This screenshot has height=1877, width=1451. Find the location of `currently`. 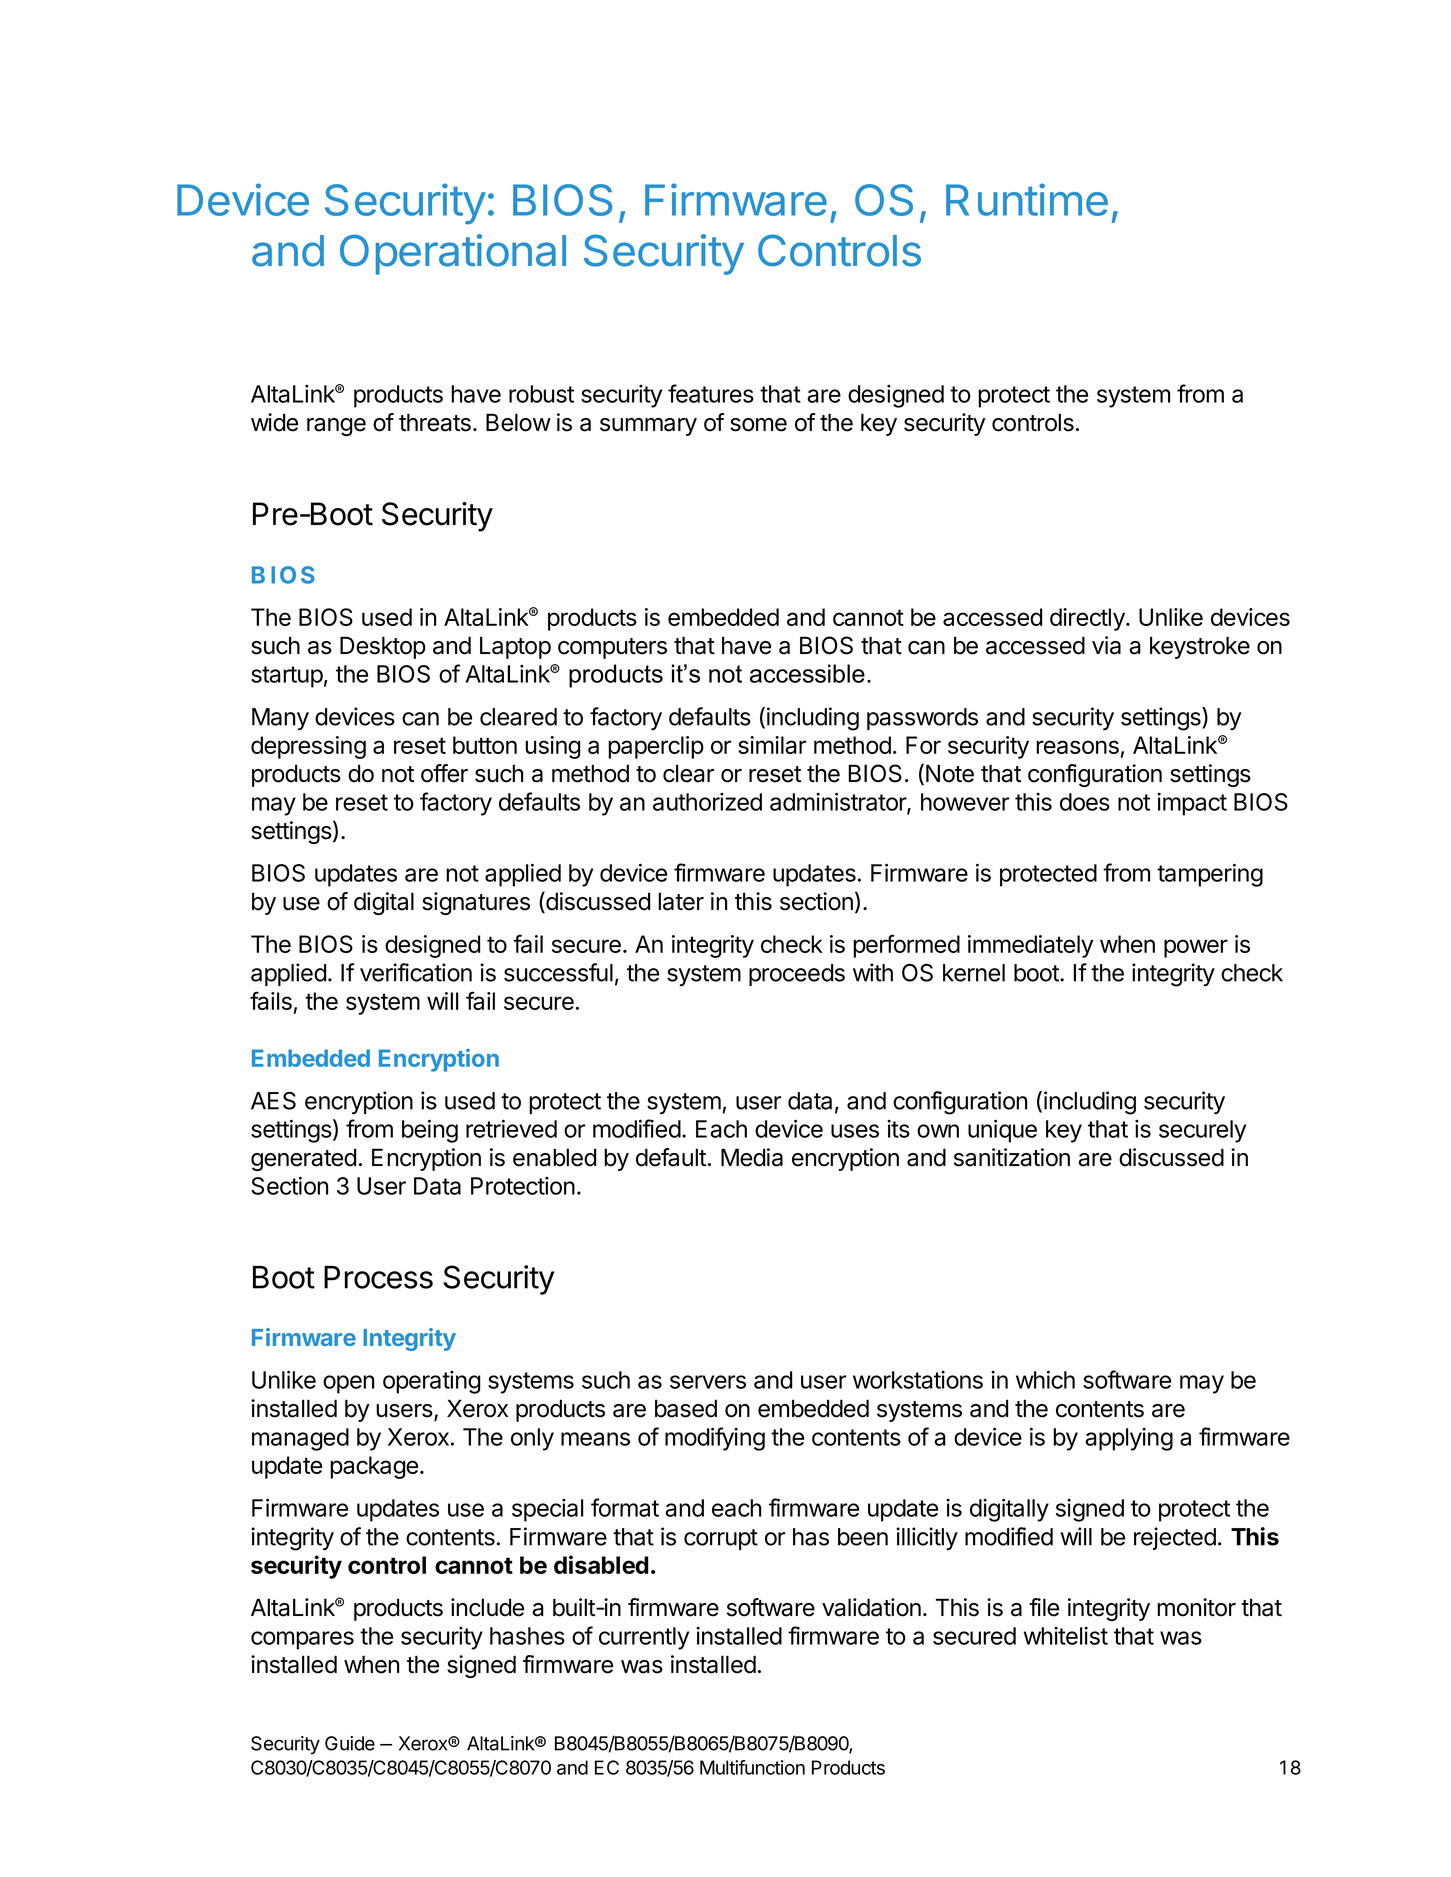

currently is located at coordinates (644, 1638).
